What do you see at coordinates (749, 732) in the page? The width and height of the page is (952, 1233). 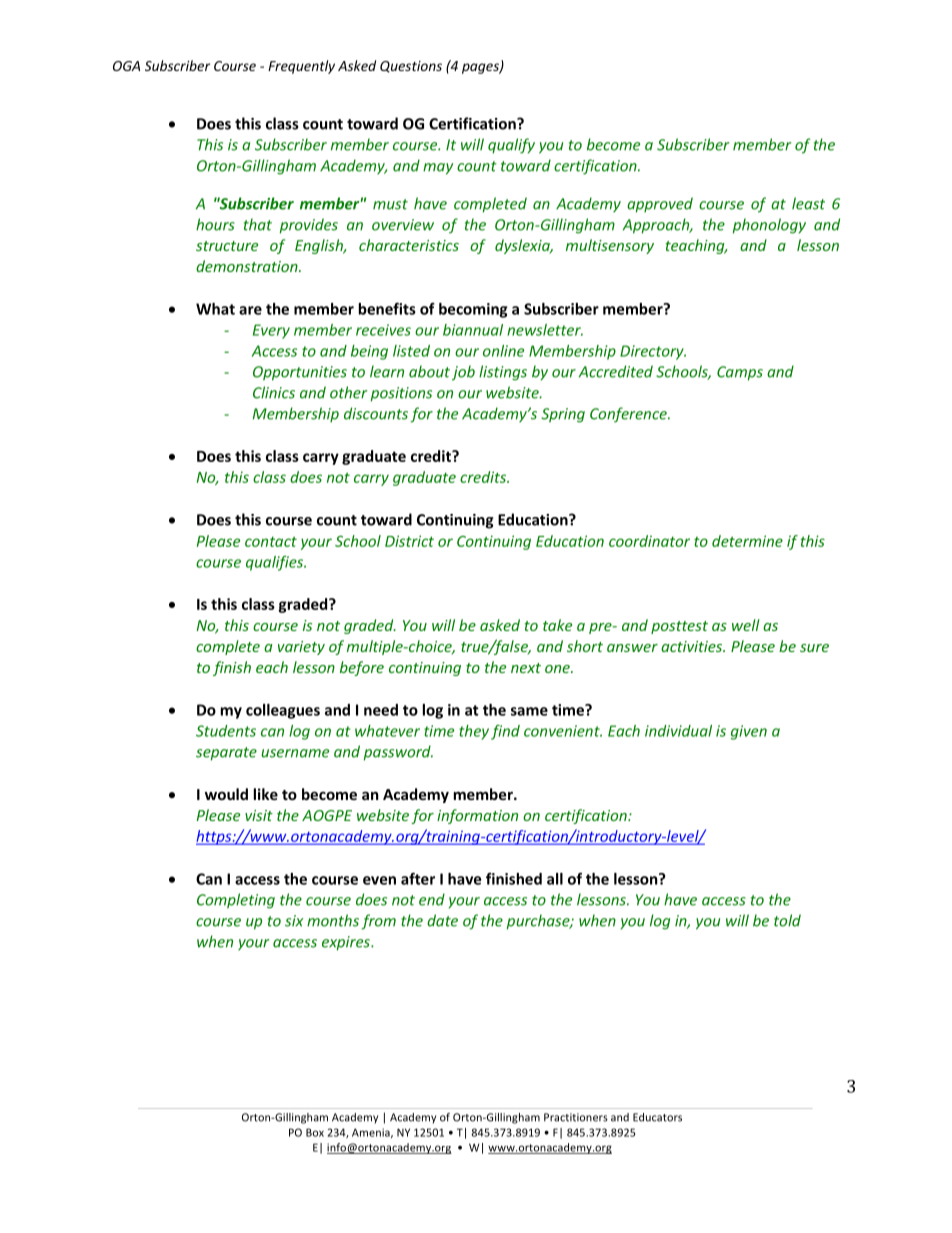 I see `given` at bounding box center [749, 732].
